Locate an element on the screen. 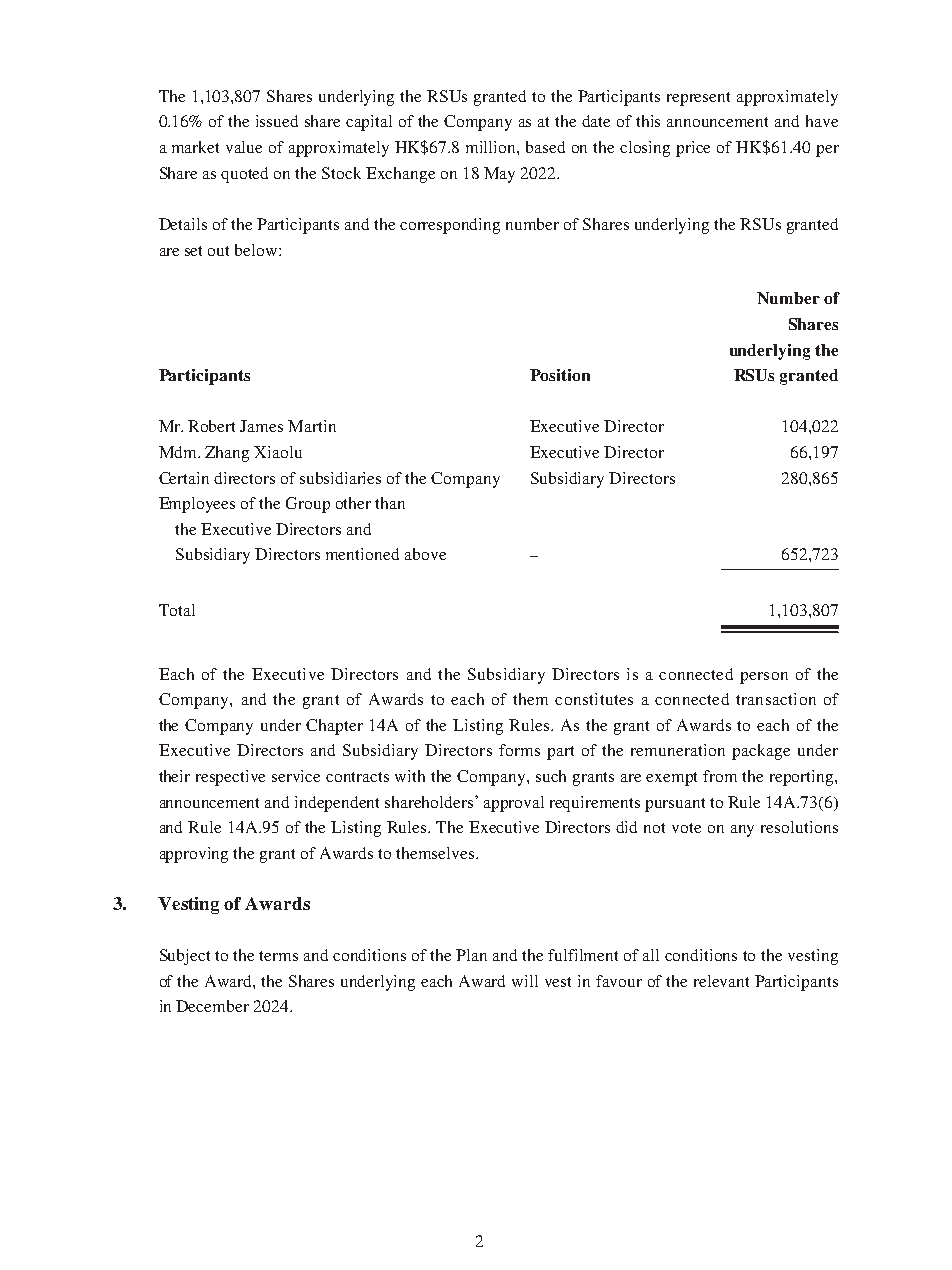 This screenshot has width=952, height=1270. issued is located at coordinates (277, 121).
